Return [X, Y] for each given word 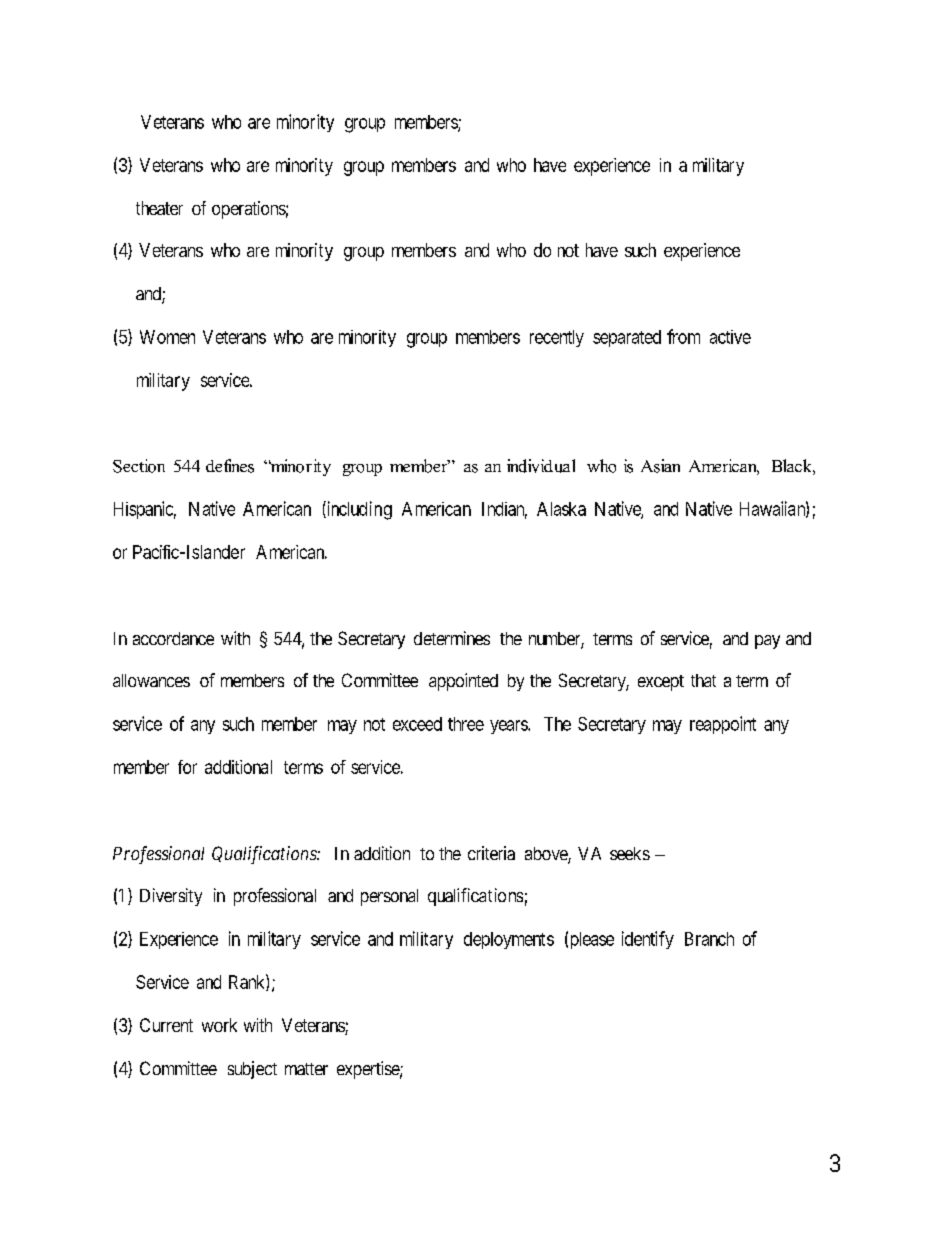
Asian [660, 466]
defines [230, 466]
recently [557, 338]
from [683, 336]
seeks [630, 853]
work [219, 1025]
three [466, 724]
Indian [504, 510]
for [187, 767]
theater [159, 208]
